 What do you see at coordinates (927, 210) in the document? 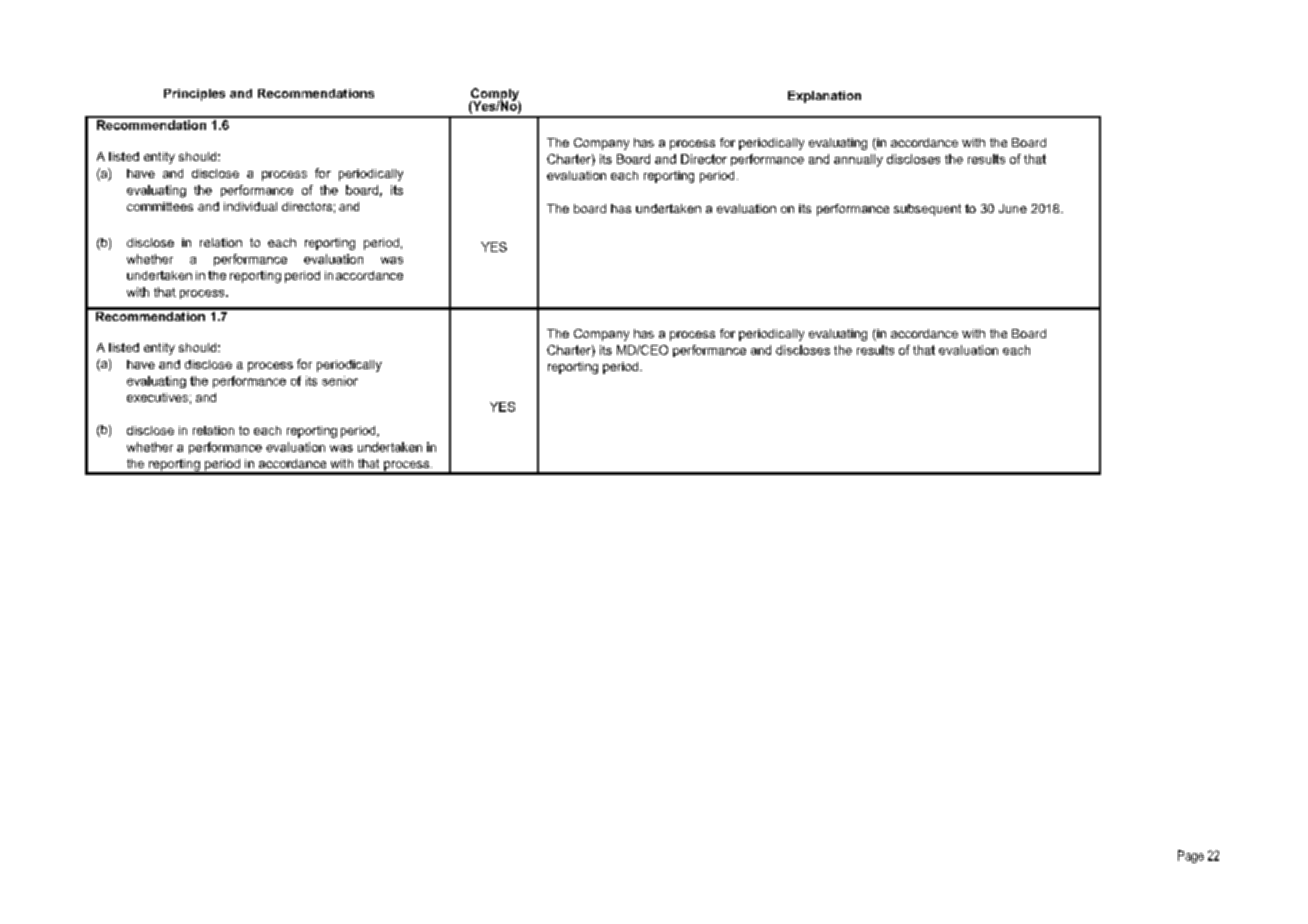
I see `subsequent` at bounding box center [927, 210].
